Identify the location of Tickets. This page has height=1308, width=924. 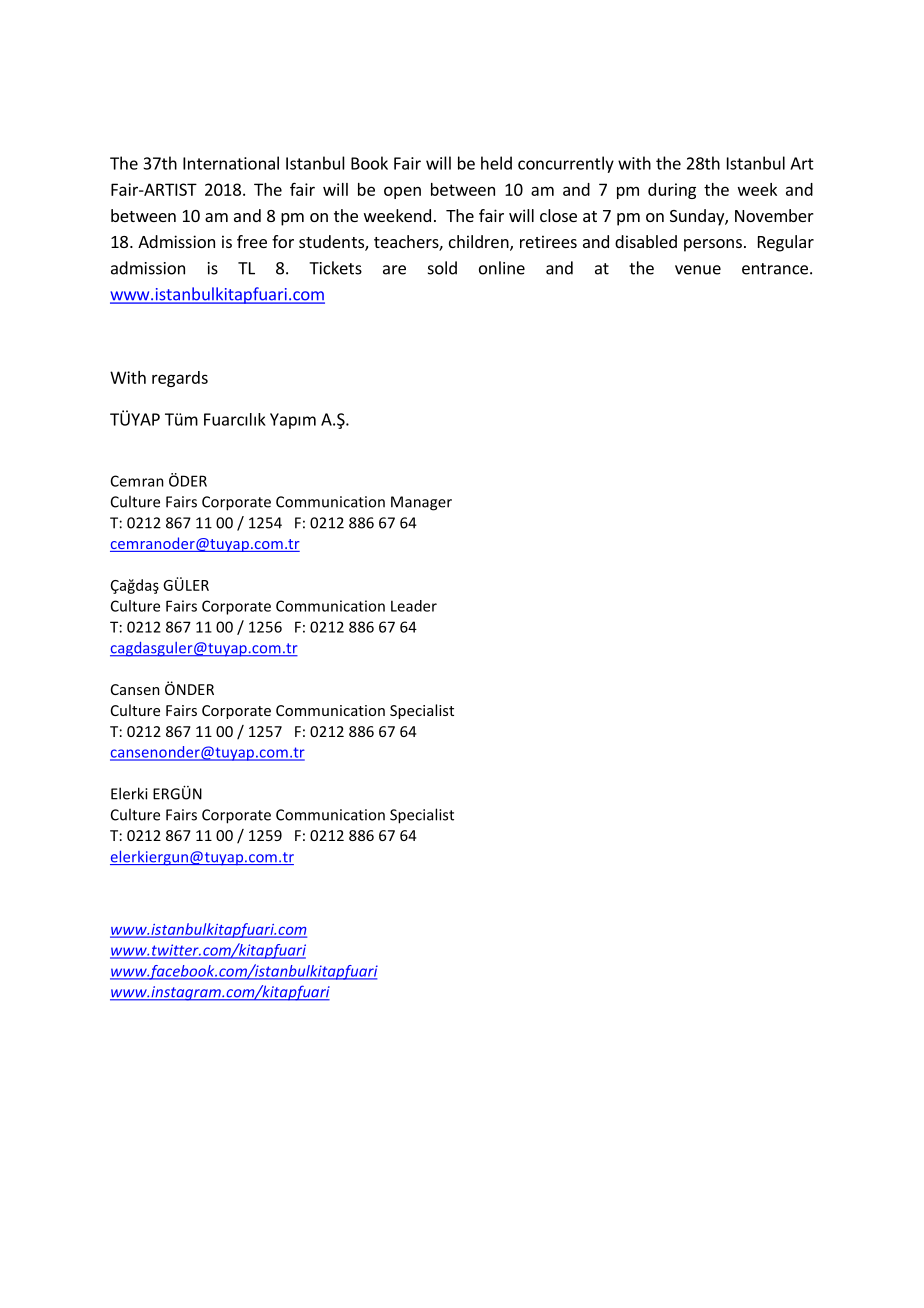
(335, 268).
